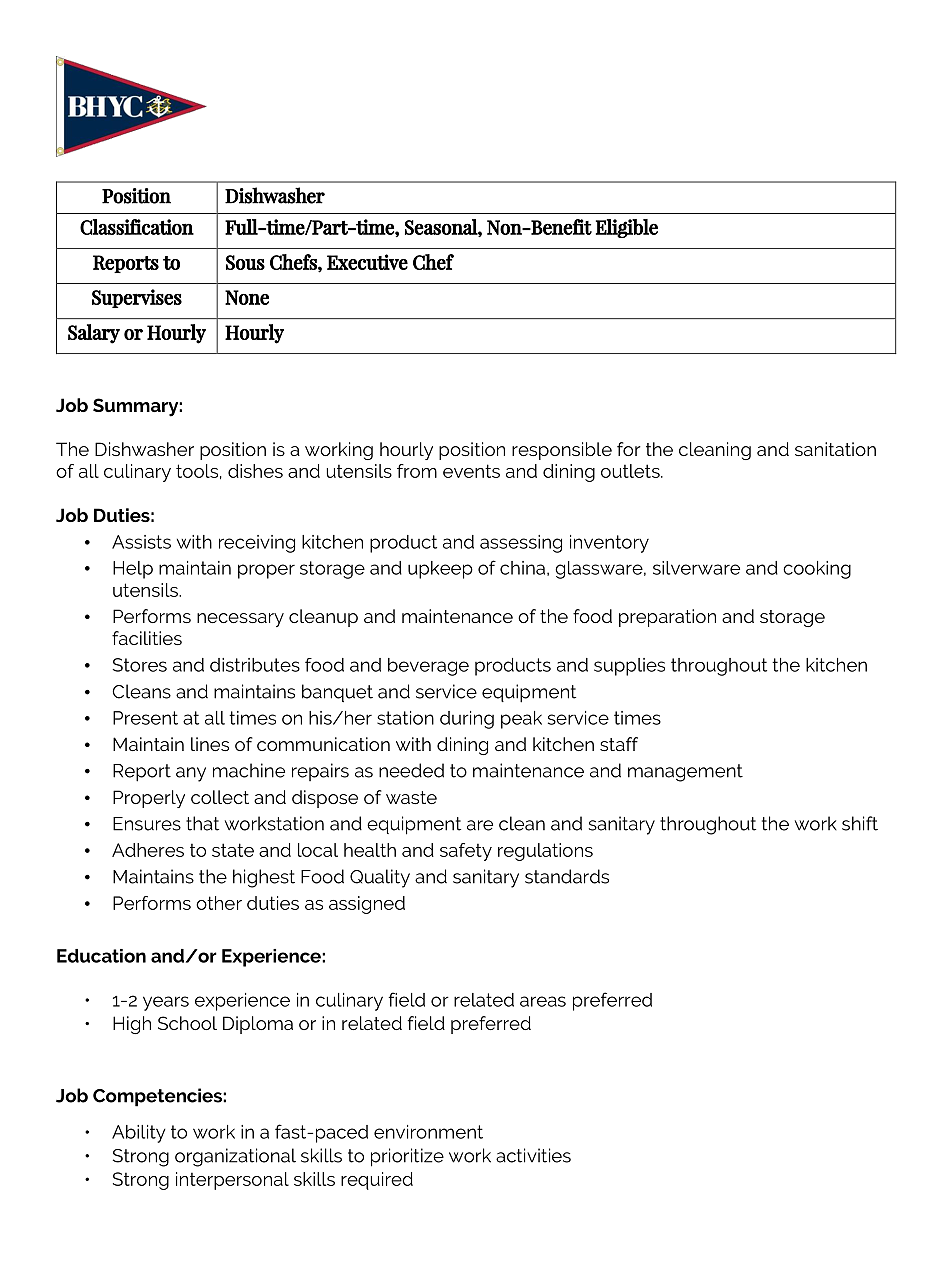 The height and width of the image is (1272, 952). What do you see at coordinates (627, 228) in the image?
I see `Eligible` at bounding box center [627, 228].
